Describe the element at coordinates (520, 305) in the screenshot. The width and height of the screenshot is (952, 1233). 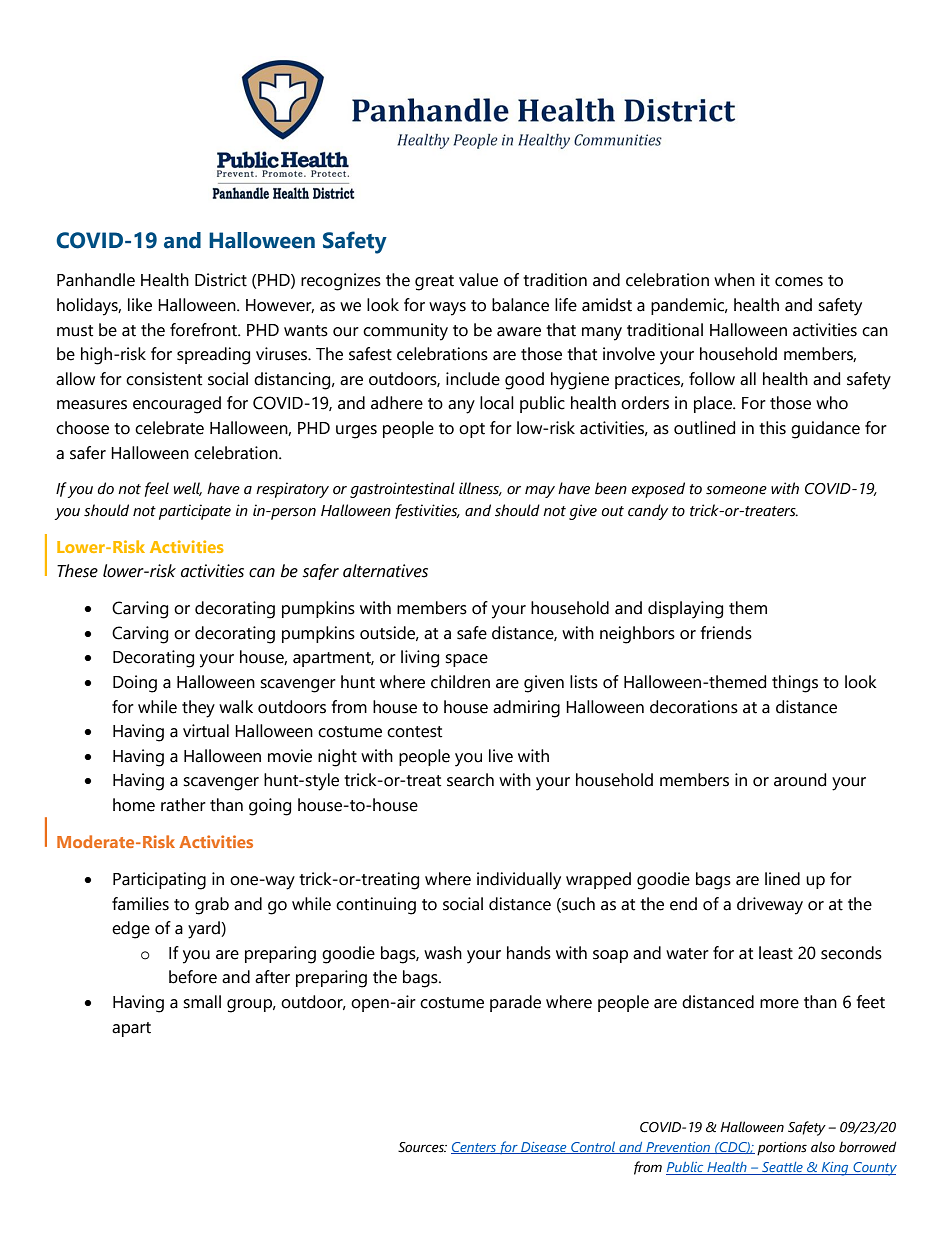
I see `balance` at that location.
